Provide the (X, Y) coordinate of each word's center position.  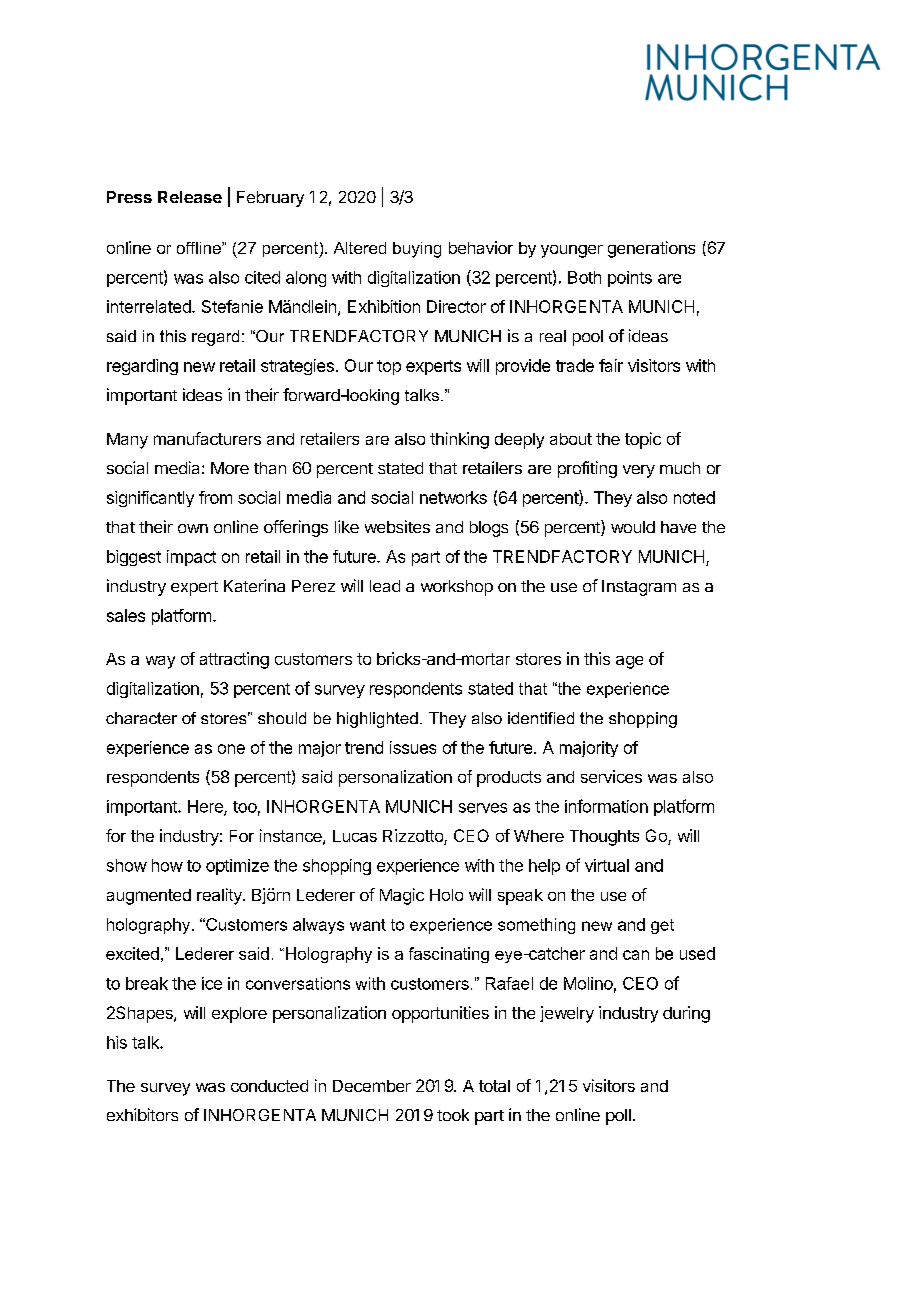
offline (200, 248)
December (372, 1086)
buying (417, 250)
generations (651, 249)
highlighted (377, 720)
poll (618, 1117)
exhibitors (142, 1114)
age (629, 662)
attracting (234, 660)
